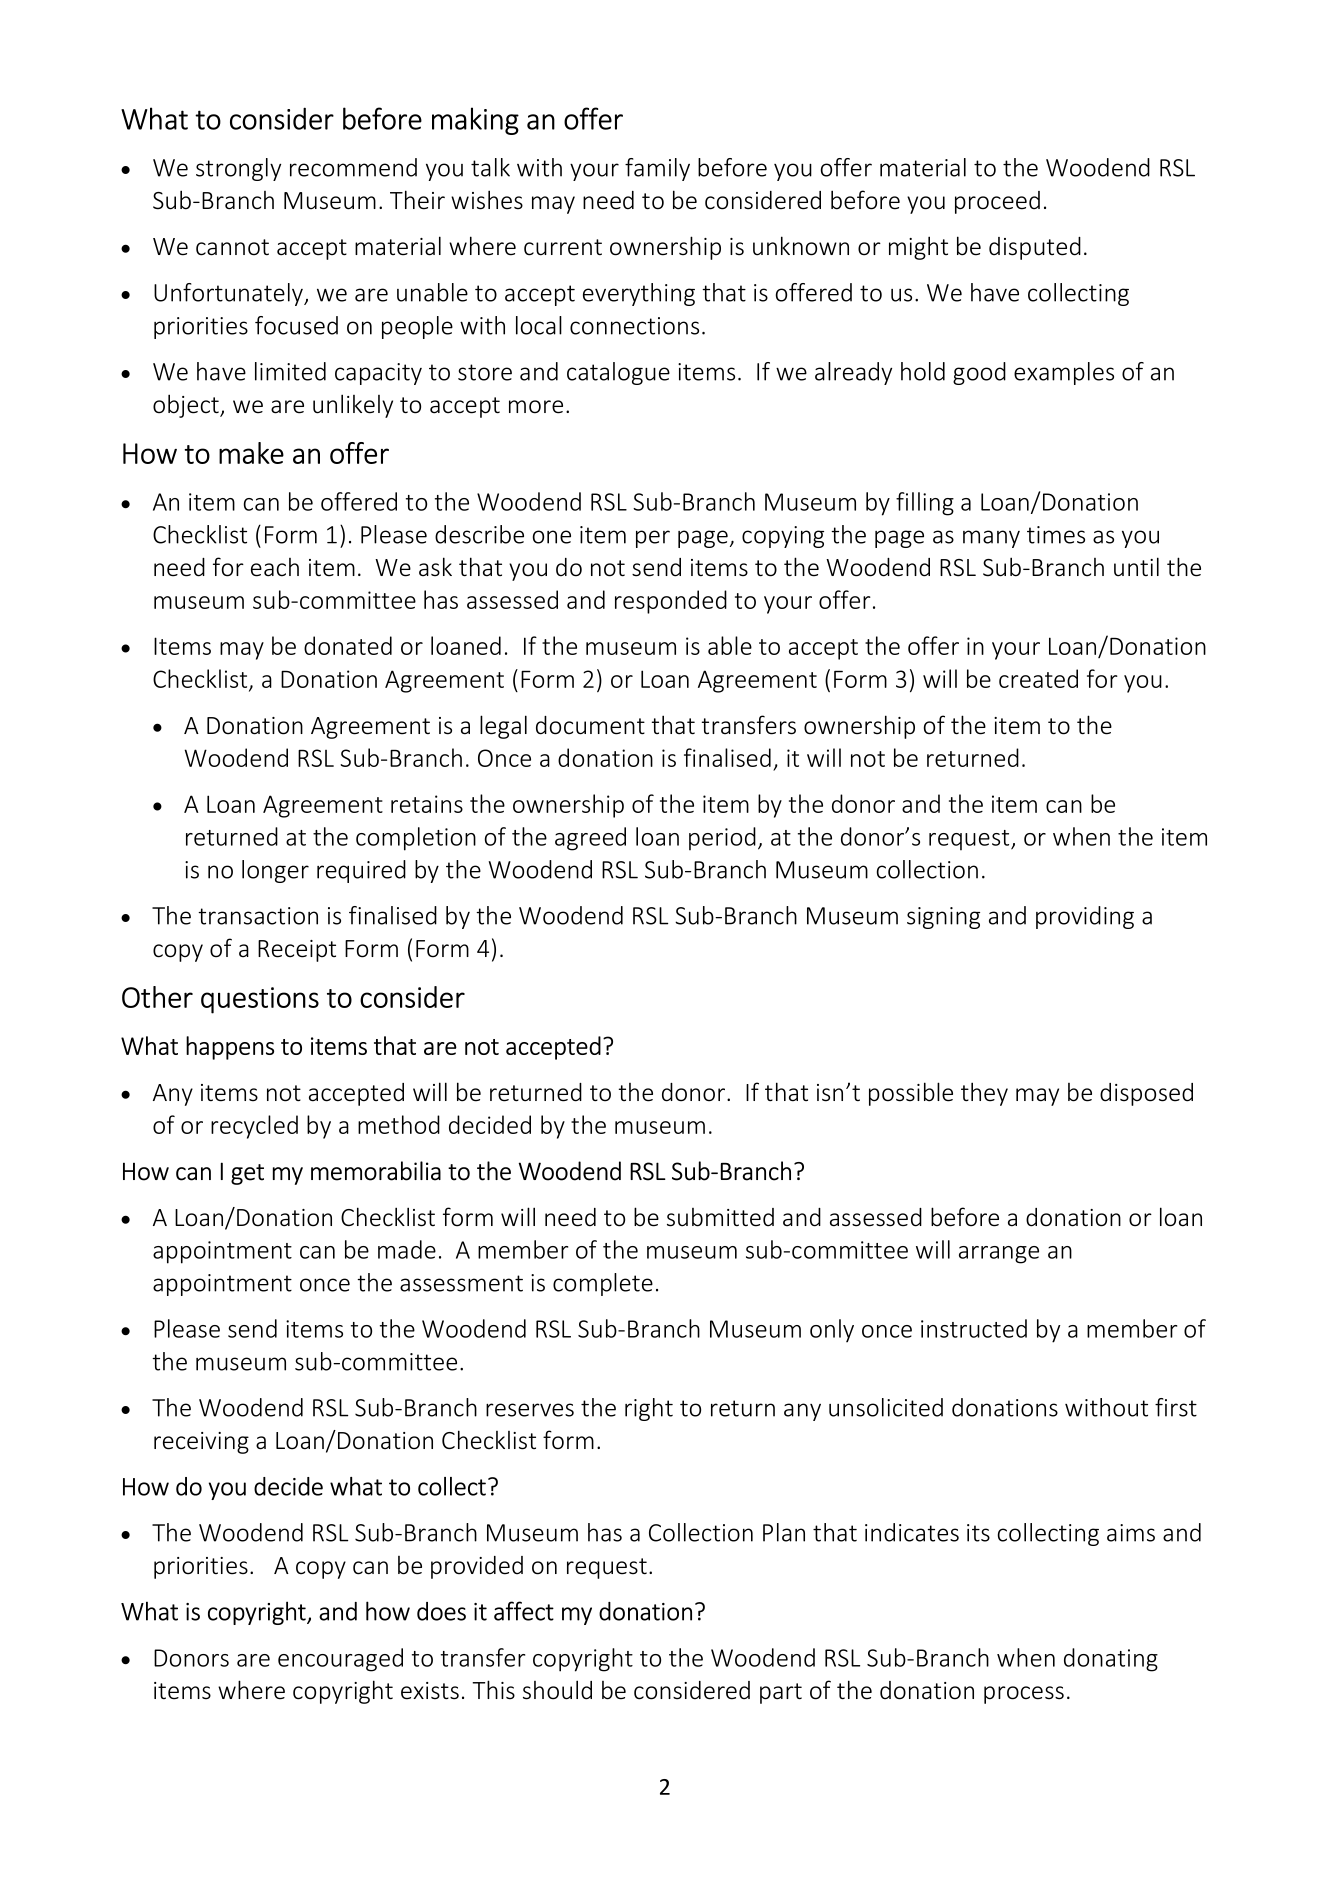 The image size is (1330, 1881). I want to click on transaction, so click(258, 916).
